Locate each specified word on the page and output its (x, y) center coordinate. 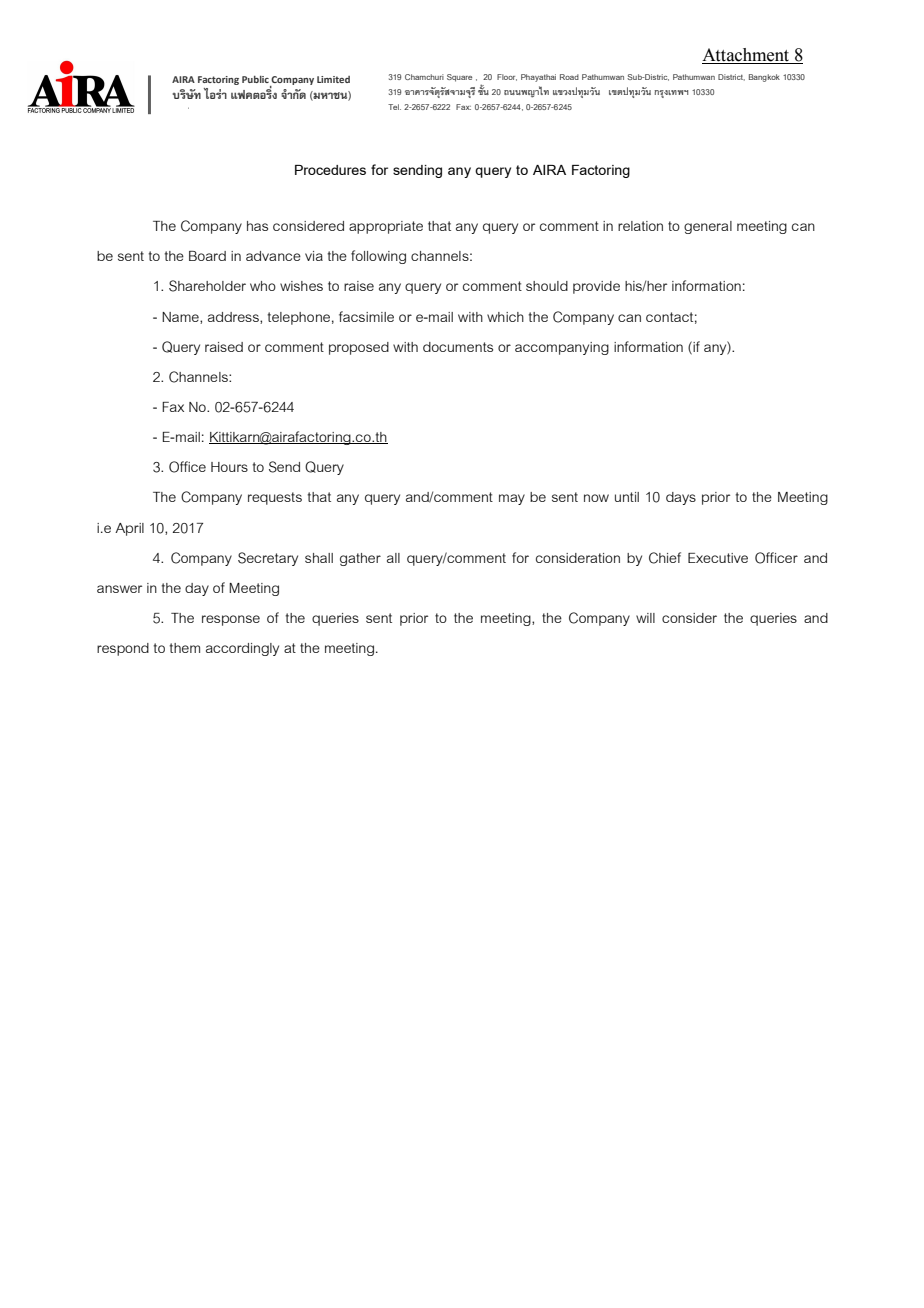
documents (458, 347)
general (708, 227)
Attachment (747, 56)
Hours (229, 467)
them (185, 648)
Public (255, 79)
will (645, 618)
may (512, 499)
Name (181, 318)
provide (596, 287)
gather (360, 559)
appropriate (386, 227)
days (681, 498)
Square (459, 78)
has (257, 226)
